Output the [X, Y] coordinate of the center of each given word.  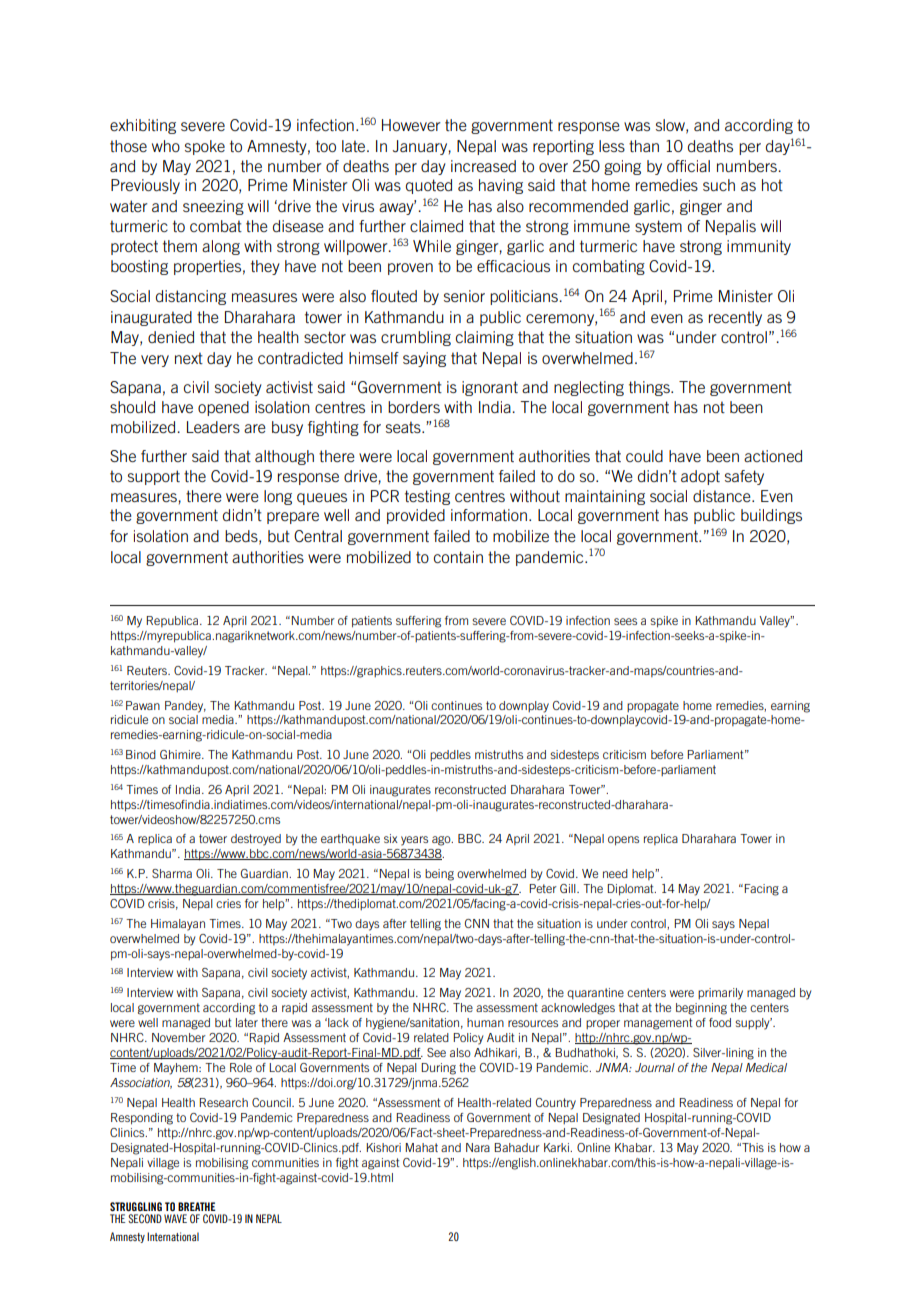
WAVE [175, 1218]
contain [458, 557]
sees [625, 621]
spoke [205, 147]
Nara [478, 1147]
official [688, 166]
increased [483, 166]
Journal [655, 1067]
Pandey [185, 707]
